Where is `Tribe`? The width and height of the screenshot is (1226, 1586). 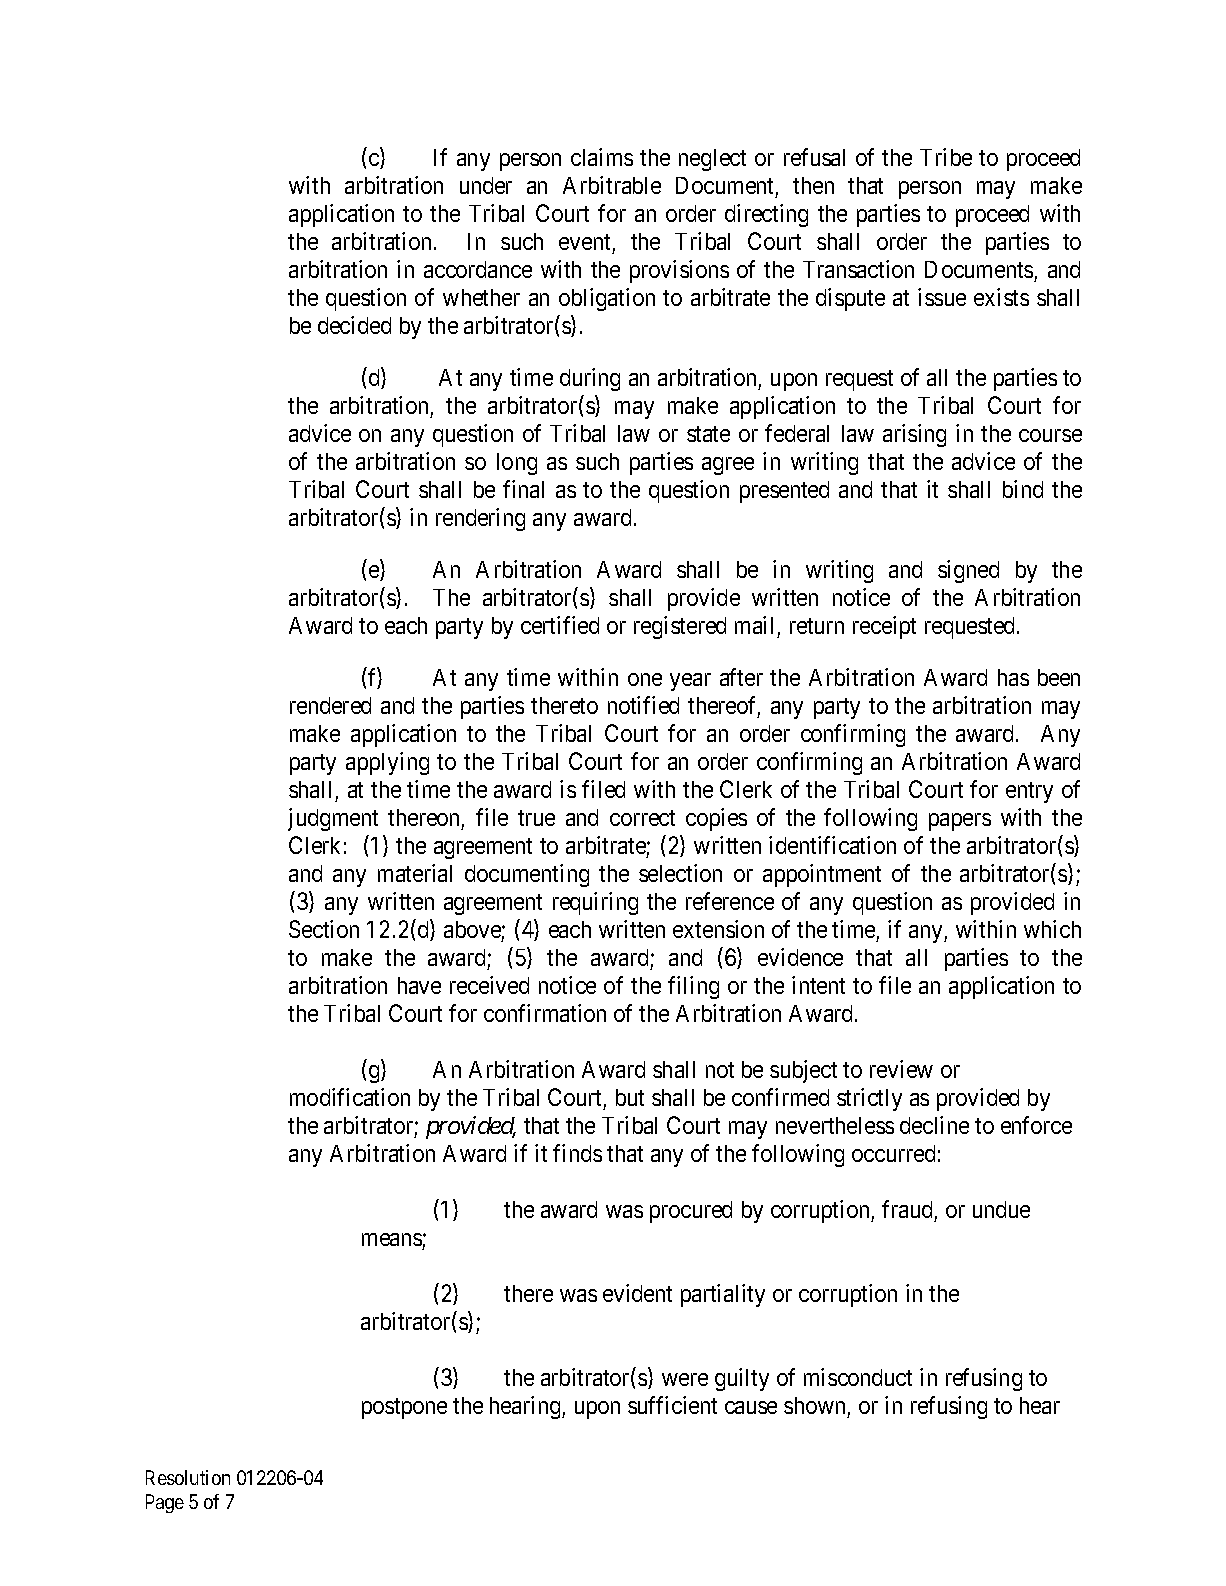
Tribe is located at coordinates (946, 157).
